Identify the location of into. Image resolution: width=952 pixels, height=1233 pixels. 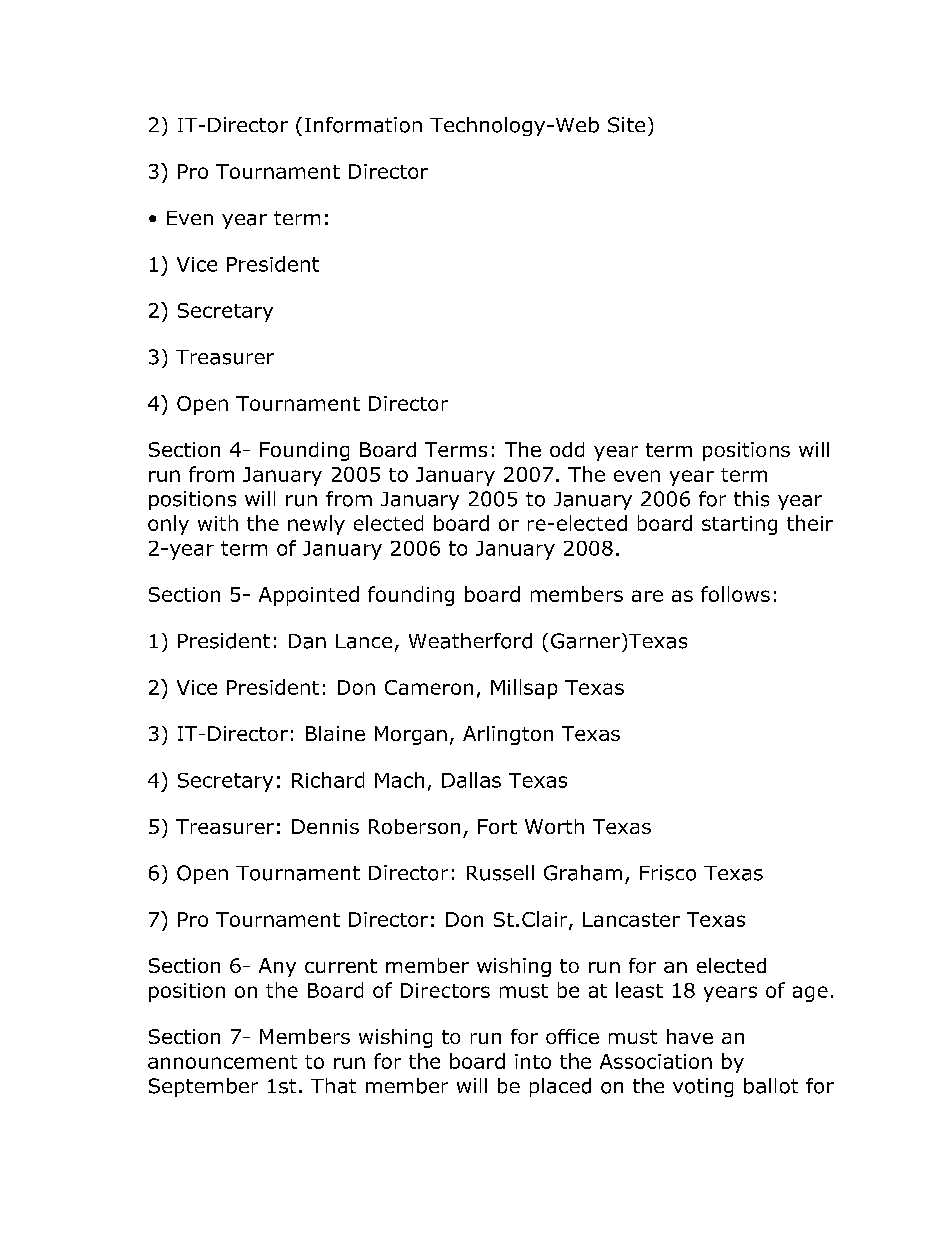
(533, 1061).
